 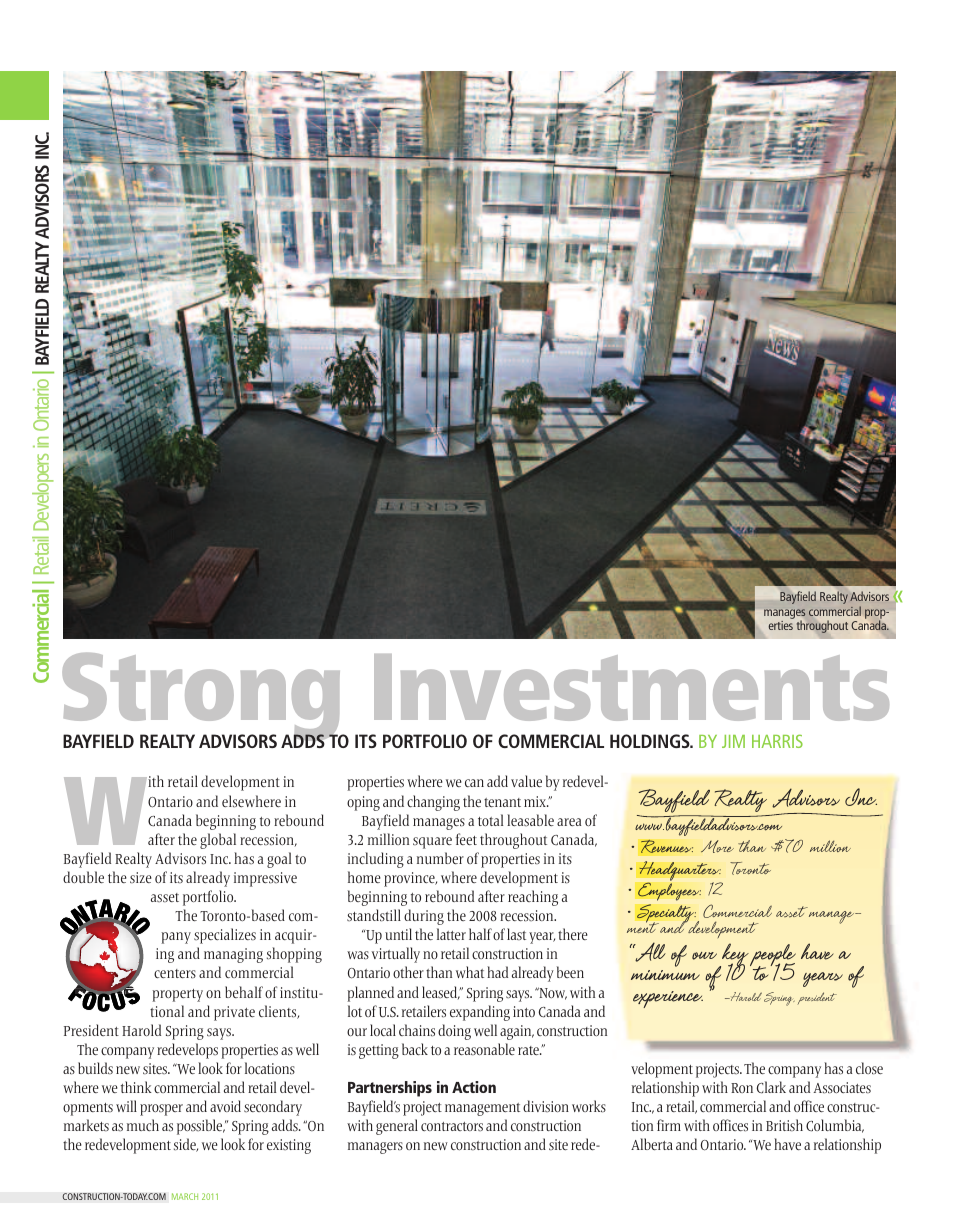 I want to click on Alberta, so click(x=652, y=1144).
